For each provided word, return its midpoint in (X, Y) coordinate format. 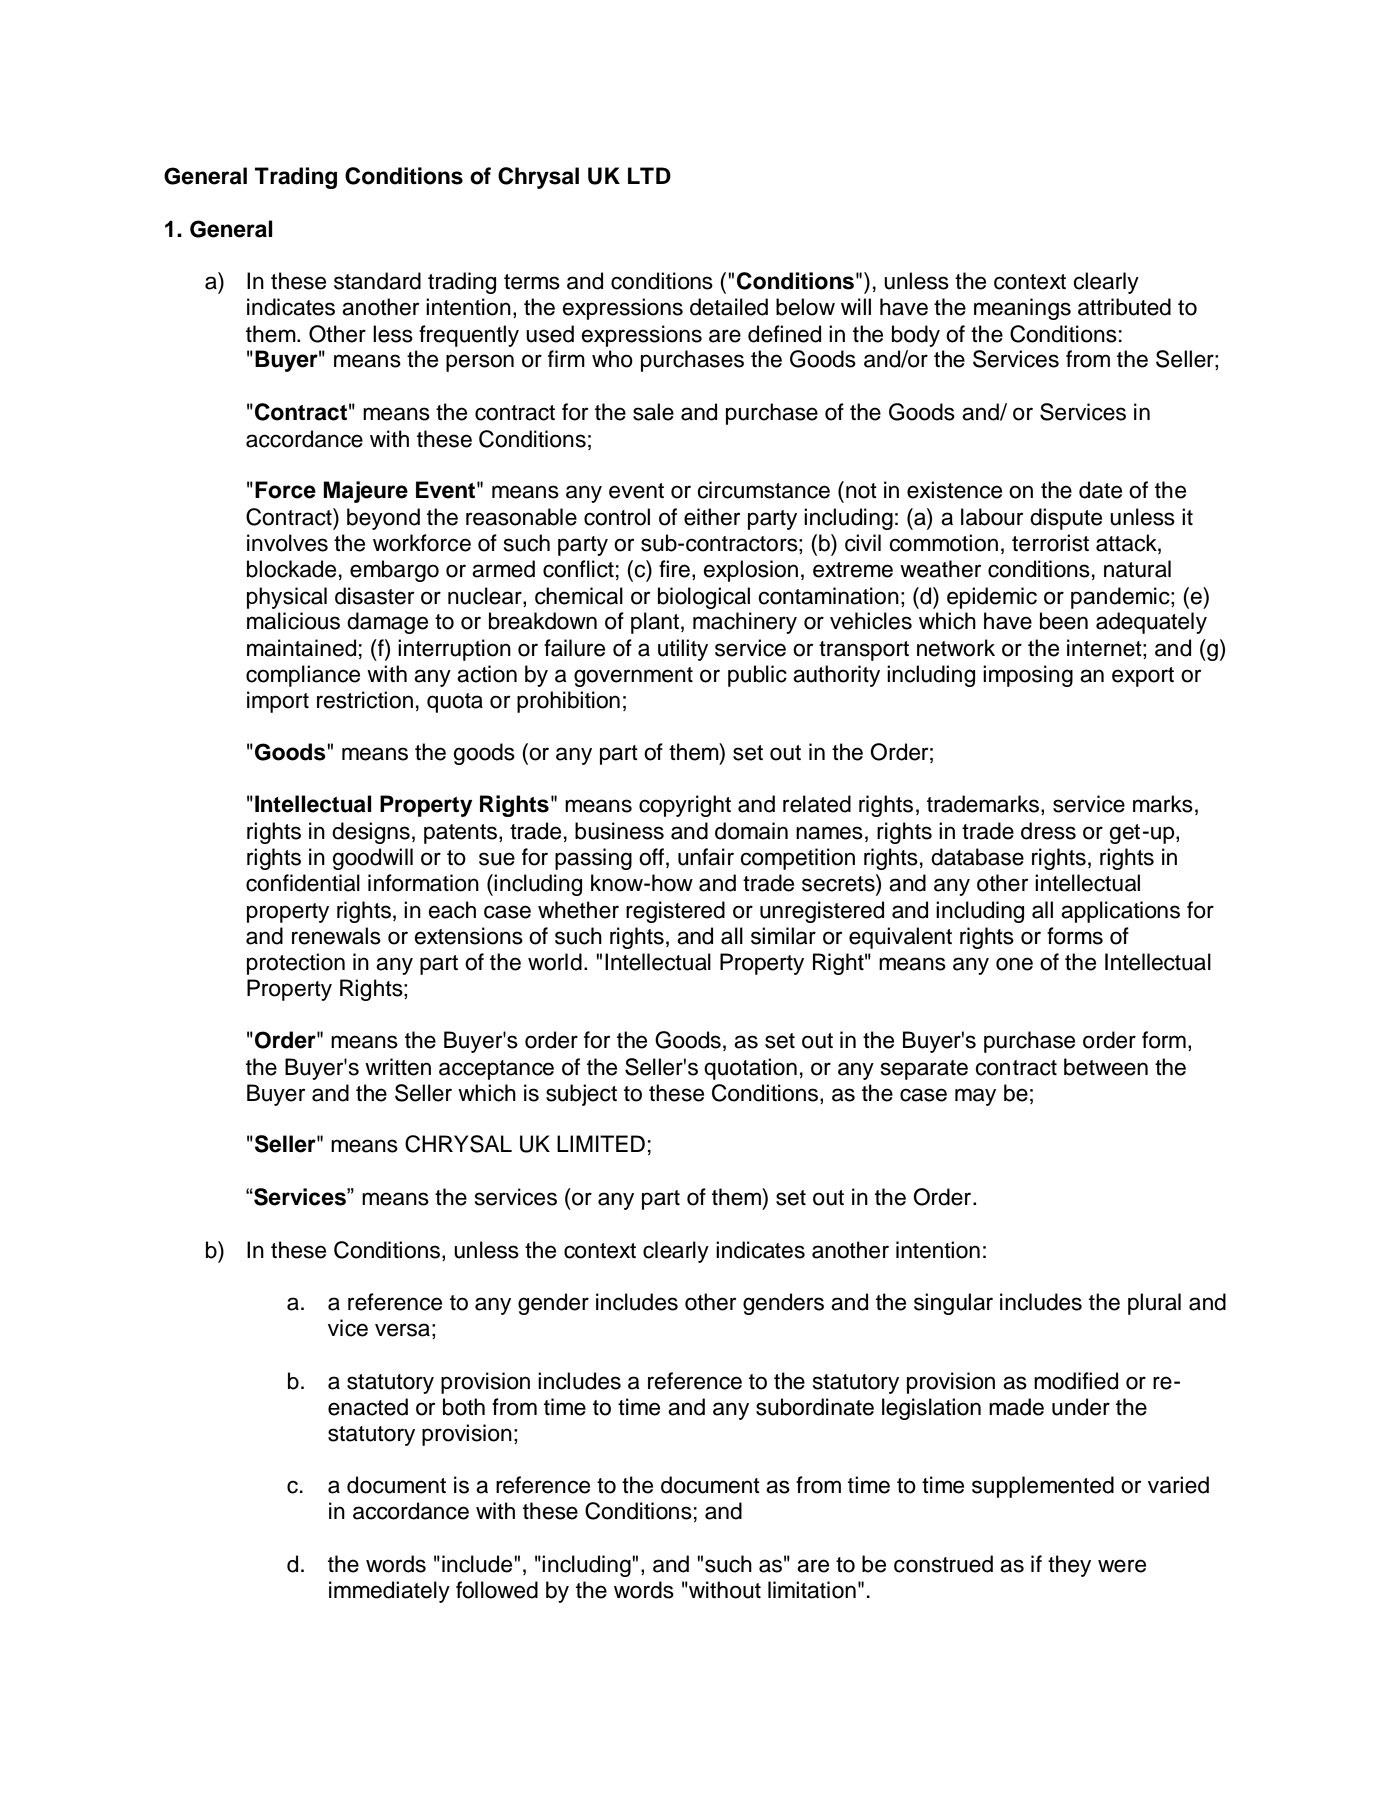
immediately (389, 1592)
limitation (812, 1590)
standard (377, 281)
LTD (649, 175)
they (1069, 1566)
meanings (1022, 309)
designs (371, 833)
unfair (706, 857)
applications (1120, 912)
